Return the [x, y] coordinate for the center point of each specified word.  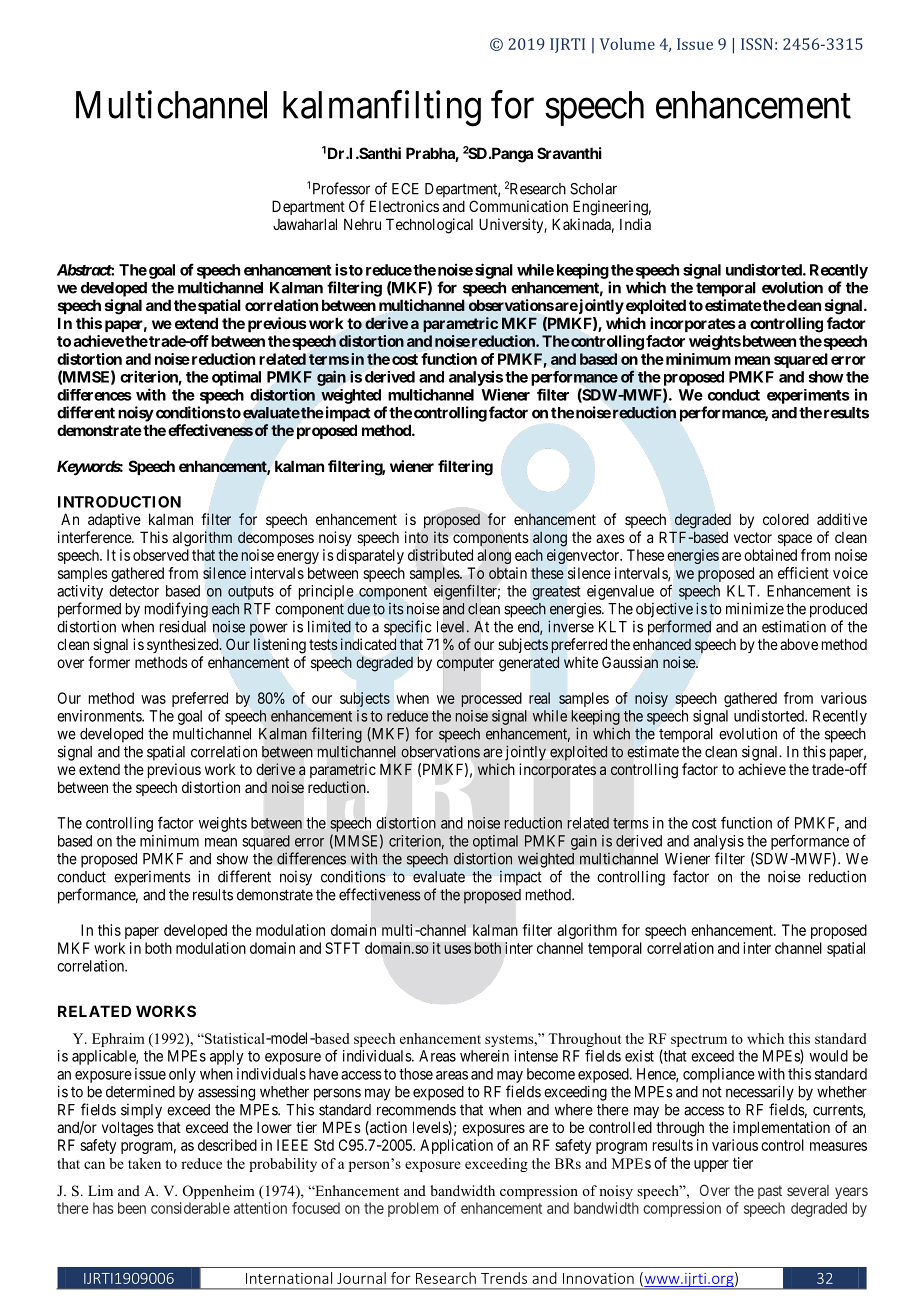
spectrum [699, 1041]
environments [100, 716]
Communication [518, 206]
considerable [190, 1208]
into [416, 537]
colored [786, 519]
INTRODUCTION [119, 502]
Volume [627, 44]
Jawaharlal [305, 224]
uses [458, 949]
